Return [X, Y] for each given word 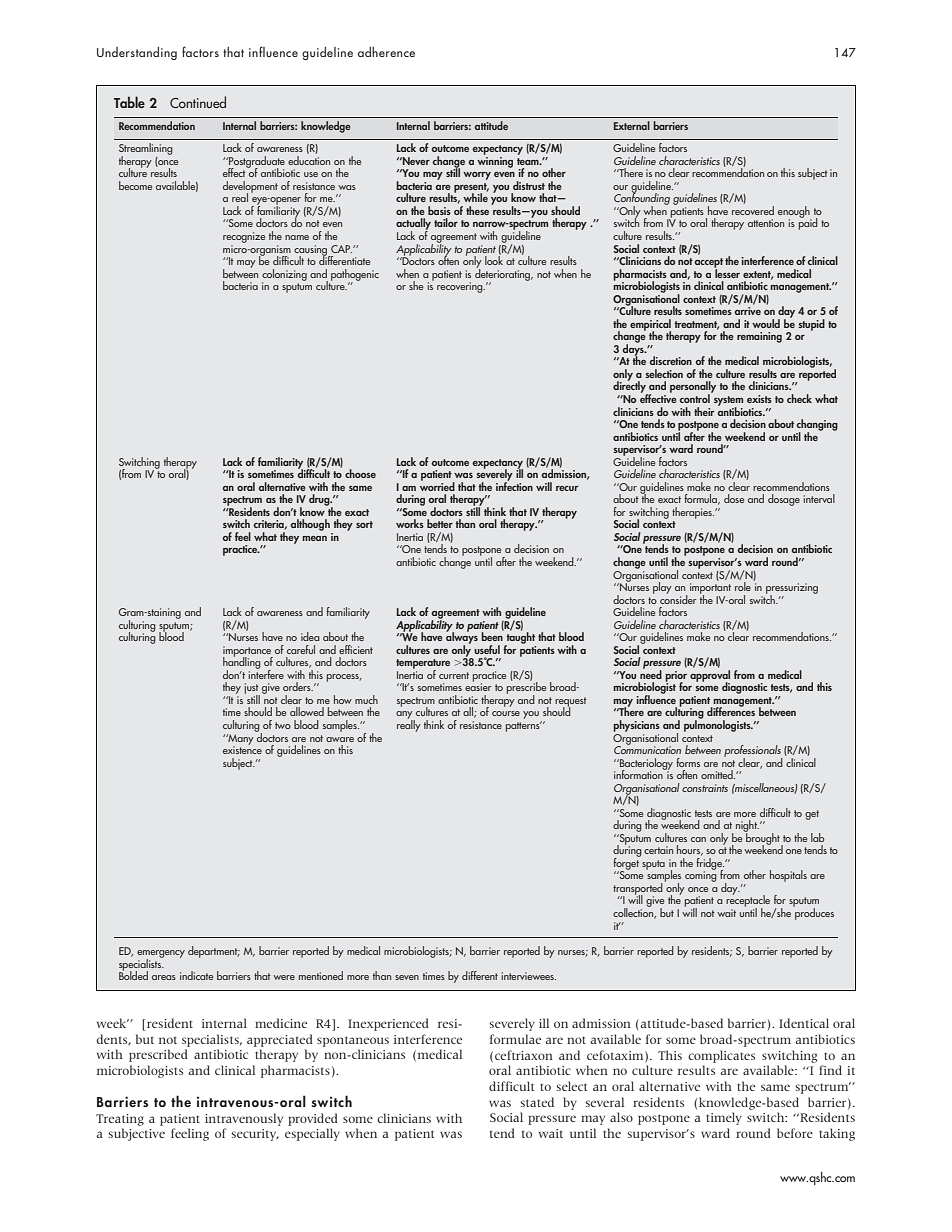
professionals [753, 752]
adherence [386, 52]
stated [537, 1102]
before [795, 1133]
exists [759, 399]
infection [514, 485]
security [255, 1135]
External [632, 125]
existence [242, 749]
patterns [524, 726]
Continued [198, 102]
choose [360, 473]
